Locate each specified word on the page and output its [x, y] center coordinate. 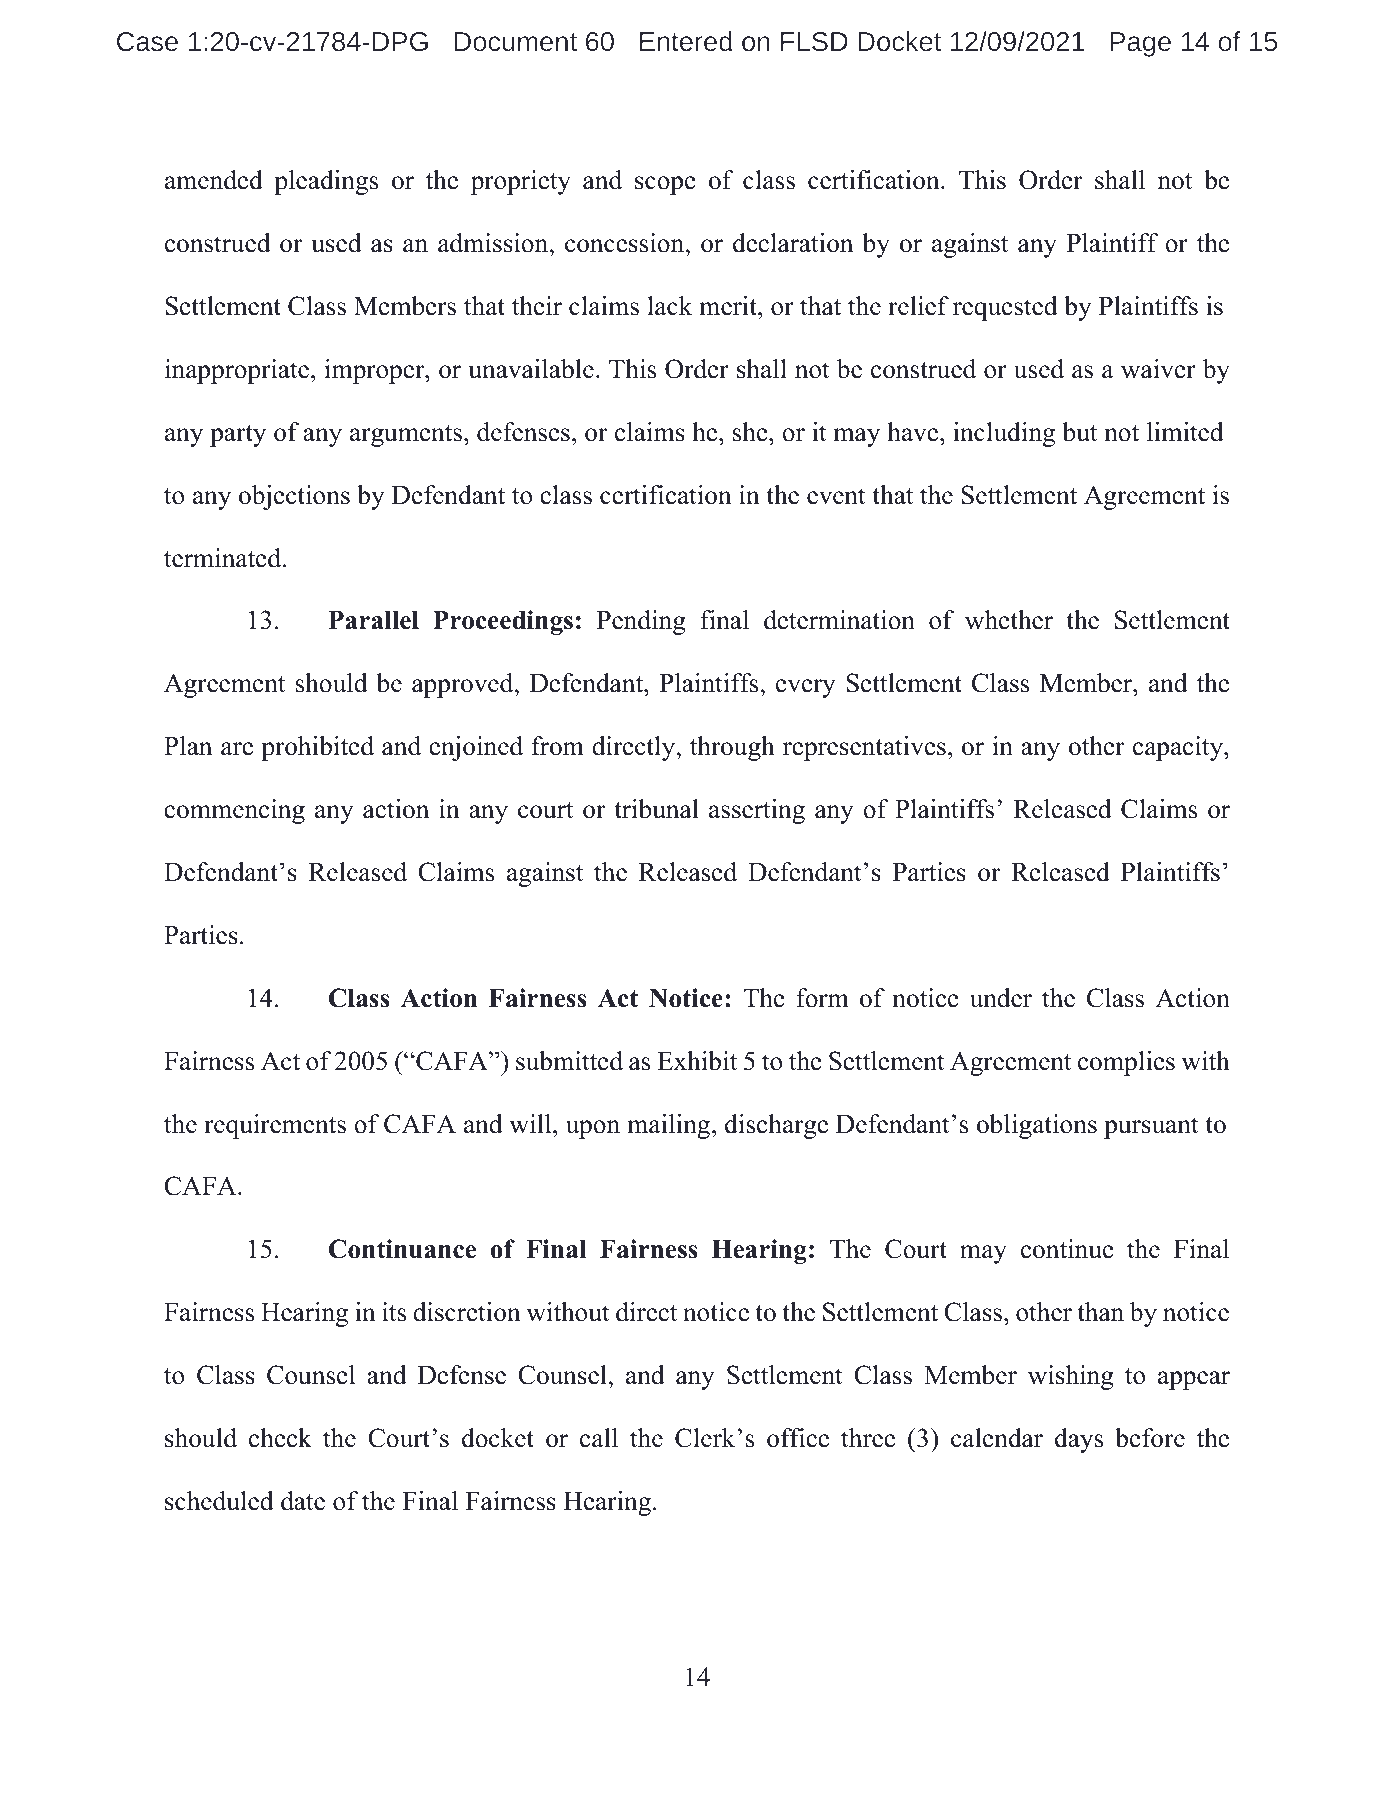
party [238, 436]
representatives [864, 748]
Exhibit [697, 1061]
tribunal [656, 809]
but [1079, 432]
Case [147, 41]
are [237, 749]
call [599, 1438]
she [751, 432]
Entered [686, 41]
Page [1140, 44]
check [280, 1438]
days [1079, 1440]
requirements [275, 1126]
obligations [1037, 1126]
